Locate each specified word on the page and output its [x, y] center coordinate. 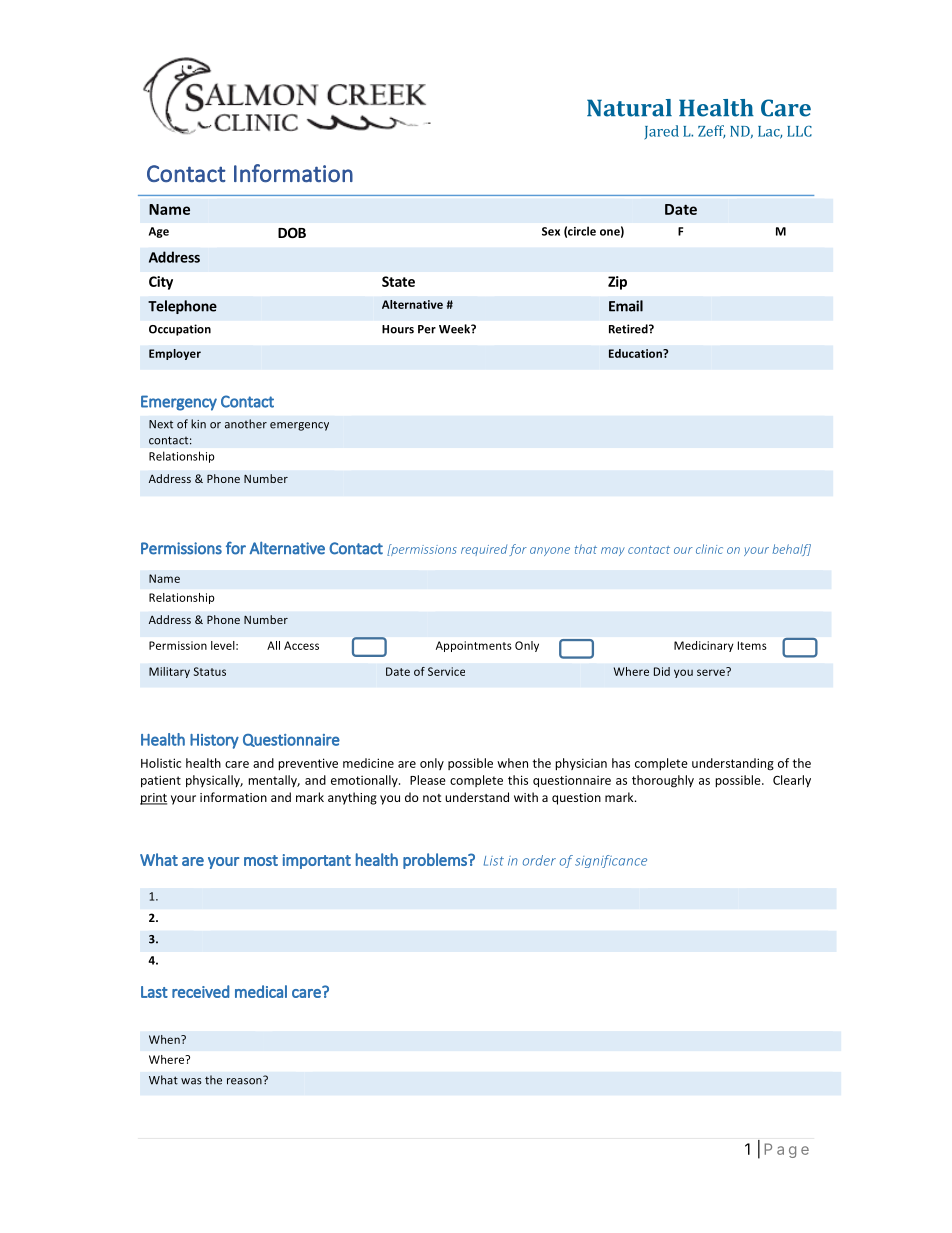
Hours [398, 329]
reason [245, 1080]
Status [210, 671]
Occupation [180, 330]
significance [611, 861]
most [261, 860]
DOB [292, 232]
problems [436, 861]
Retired [629, 329]
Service [446, 671]
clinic [709, 549]
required [484, 550]
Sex [551, 231]
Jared [661, 132]
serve [712, 671]
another [246, 424]
